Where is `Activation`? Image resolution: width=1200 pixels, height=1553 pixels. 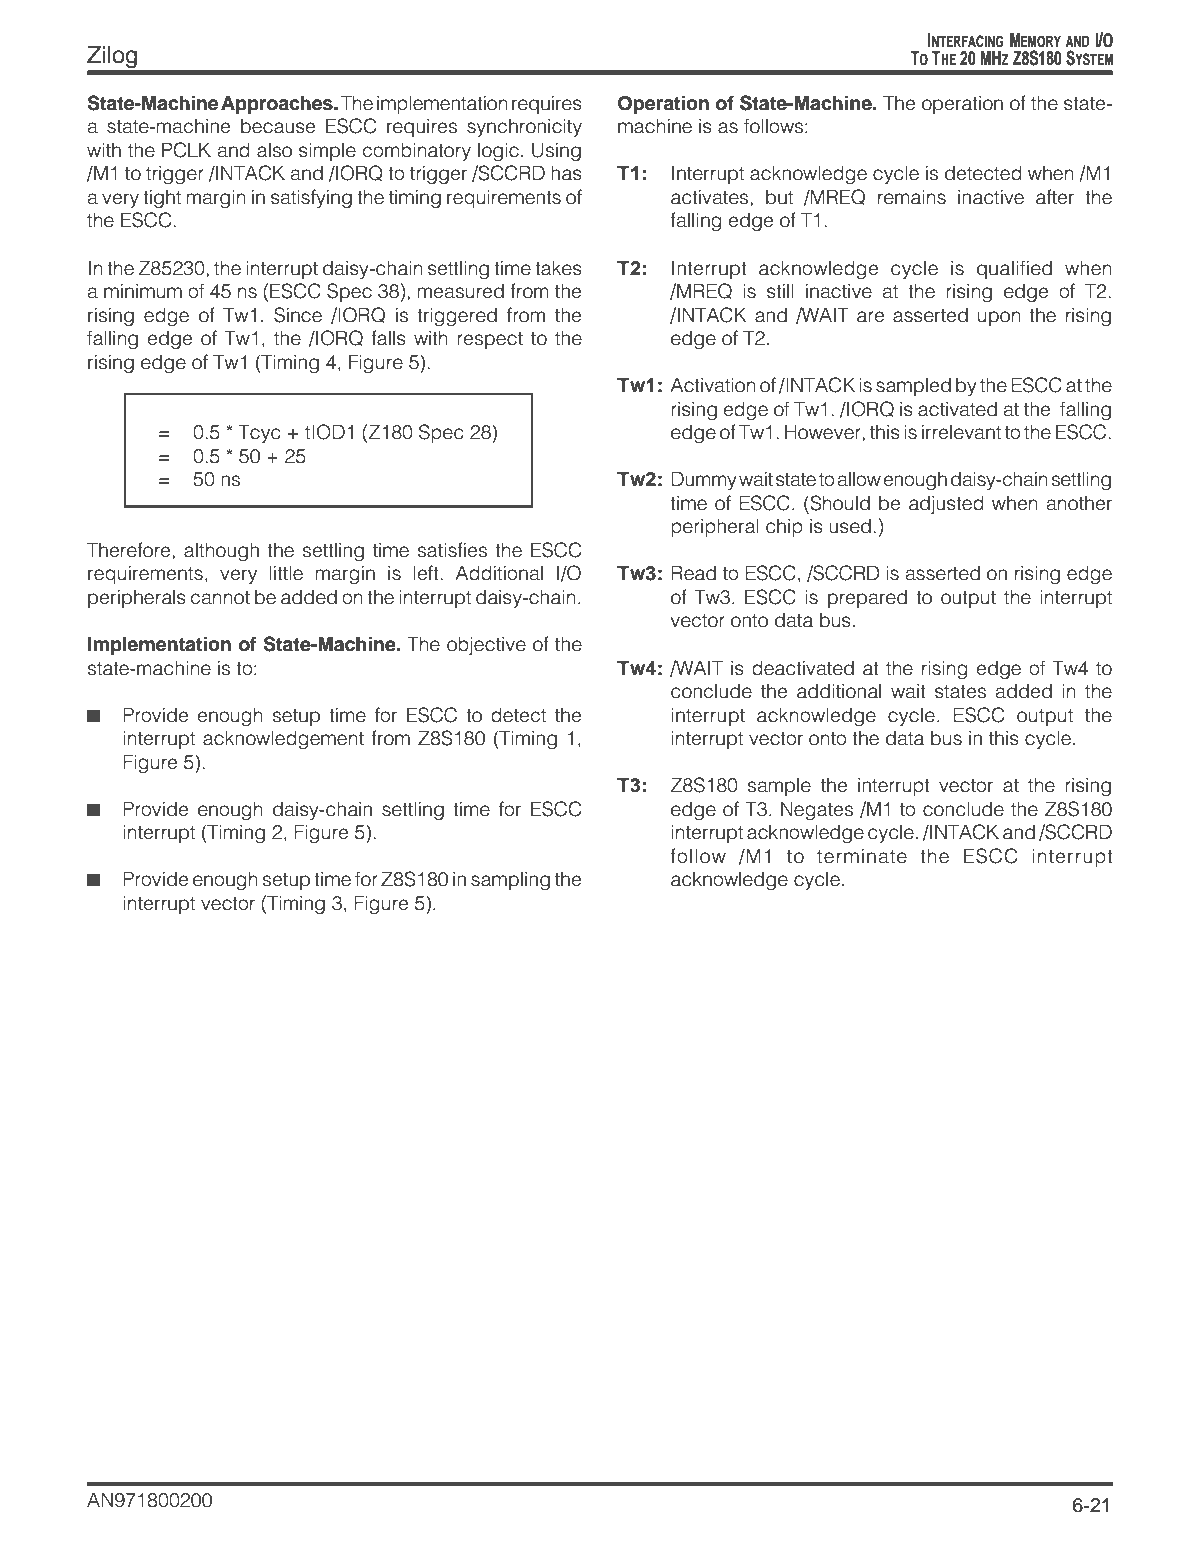
Activation is located at coordinates (713, 385).
